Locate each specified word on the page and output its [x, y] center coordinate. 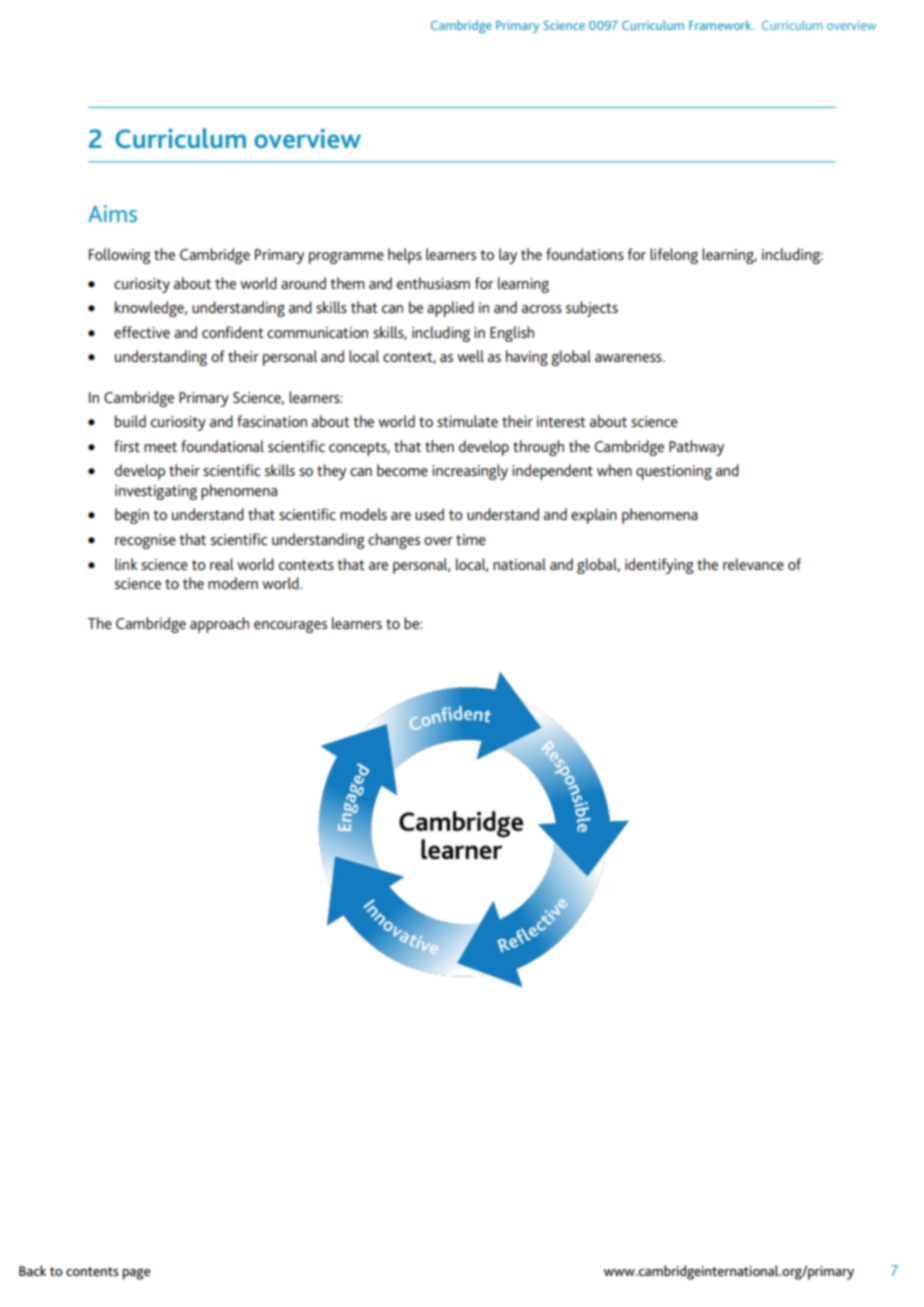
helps [405, 256]
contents [92, 1271]
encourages [290, 626]
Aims [112, 213]
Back [32, 1270]
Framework [721, 25]
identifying [659, 566]
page [136, 1274]
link [126, 564]
